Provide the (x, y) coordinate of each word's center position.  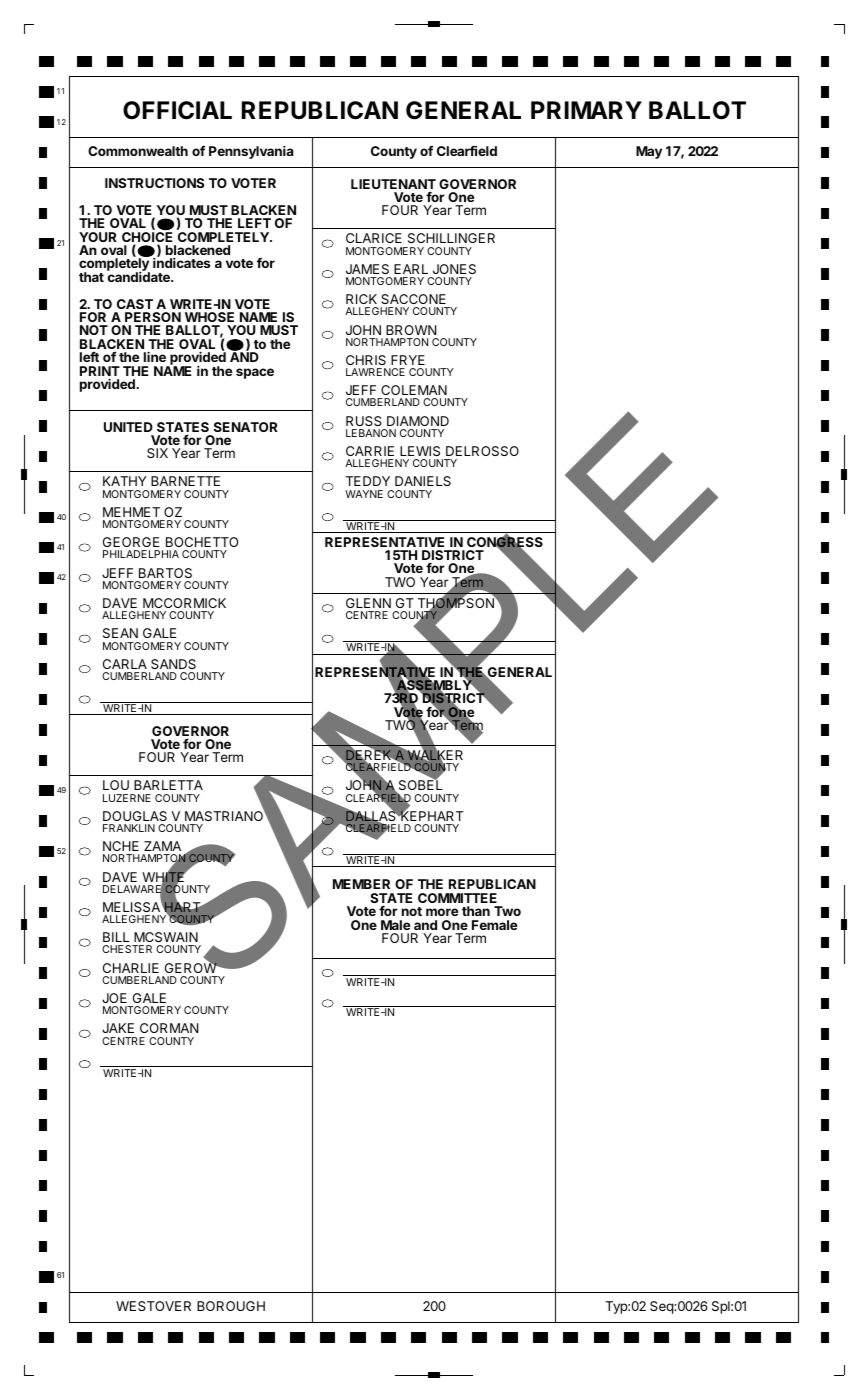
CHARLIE (131, 968)
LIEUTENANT (393, 184)
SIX (157, 453)
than (476, 911)
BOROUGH (231, 1306)
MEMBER (361, 884)
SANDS (173, 664)
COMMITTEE (457, 898)
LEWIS (420, 451)
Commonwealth (138, 151)
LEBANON (371, 433)
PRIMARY (586, 110)
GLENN (368, 603)
